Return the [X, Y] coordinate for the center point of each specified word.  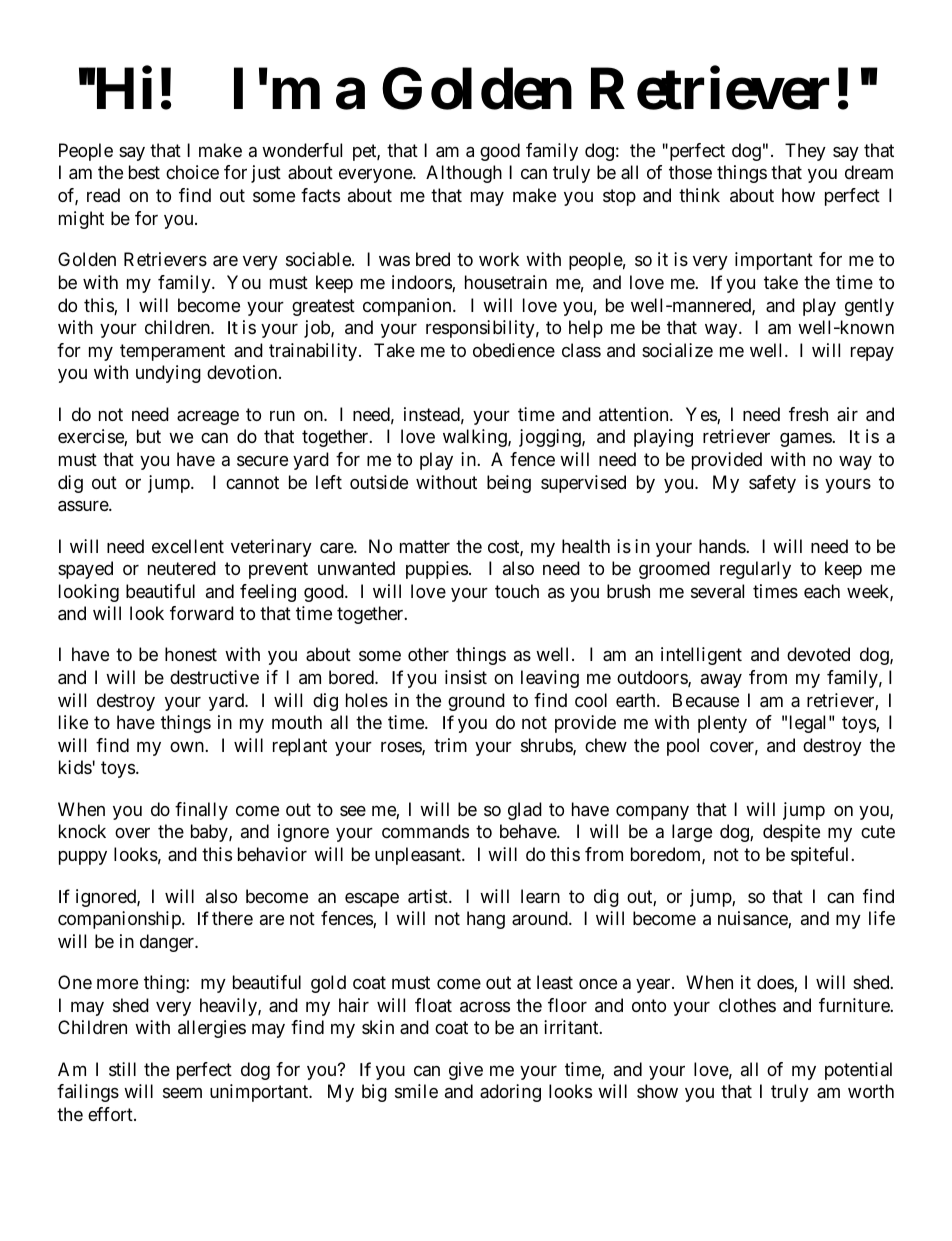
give [466, 1071]
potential [858, 1071]
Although [464, 174]
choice [192, 172]
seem [182, 1093]
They [805, 152]
